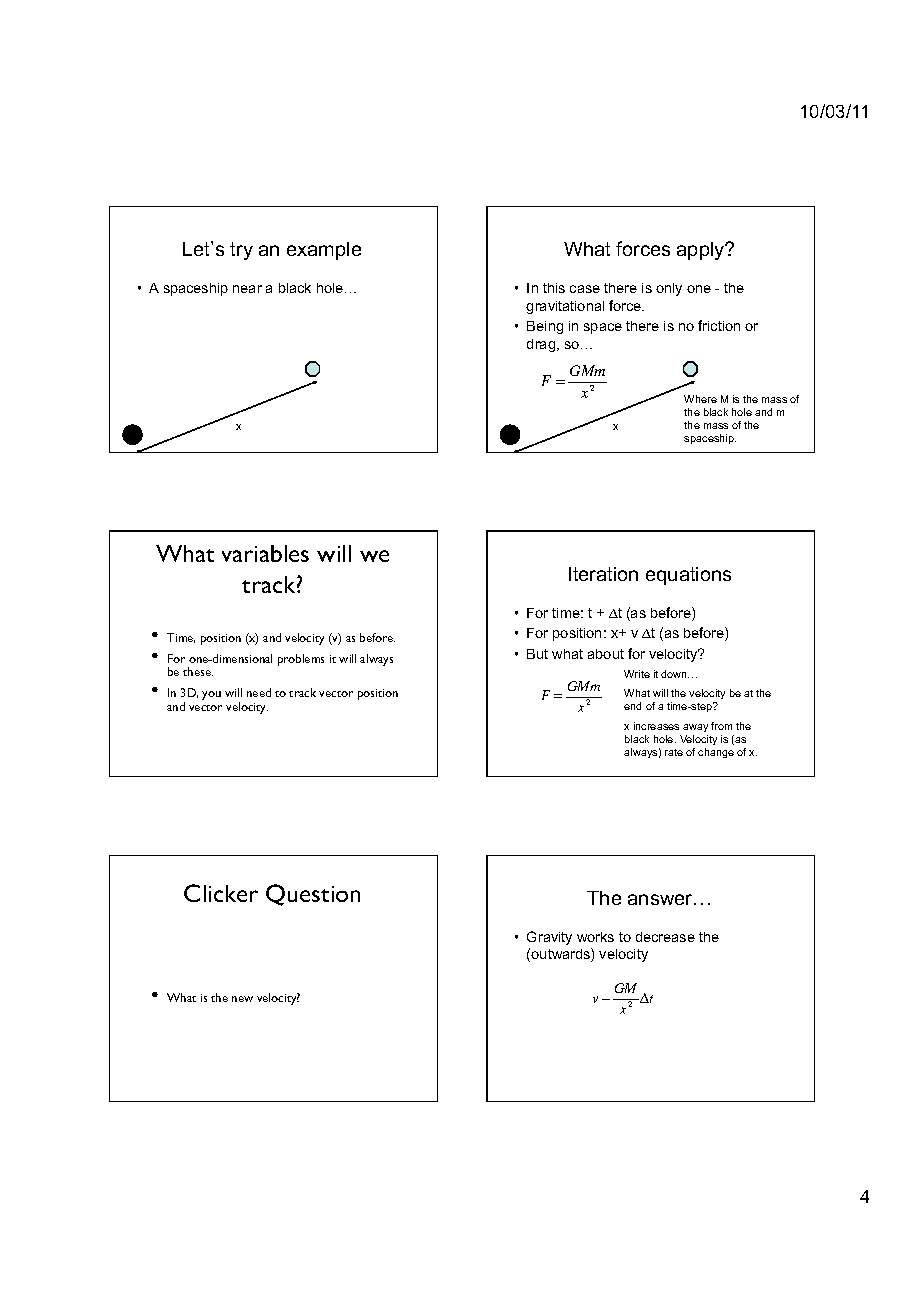  Describe the element at coordinates (554, 288) in the screenshot. I see `this` at that location.
